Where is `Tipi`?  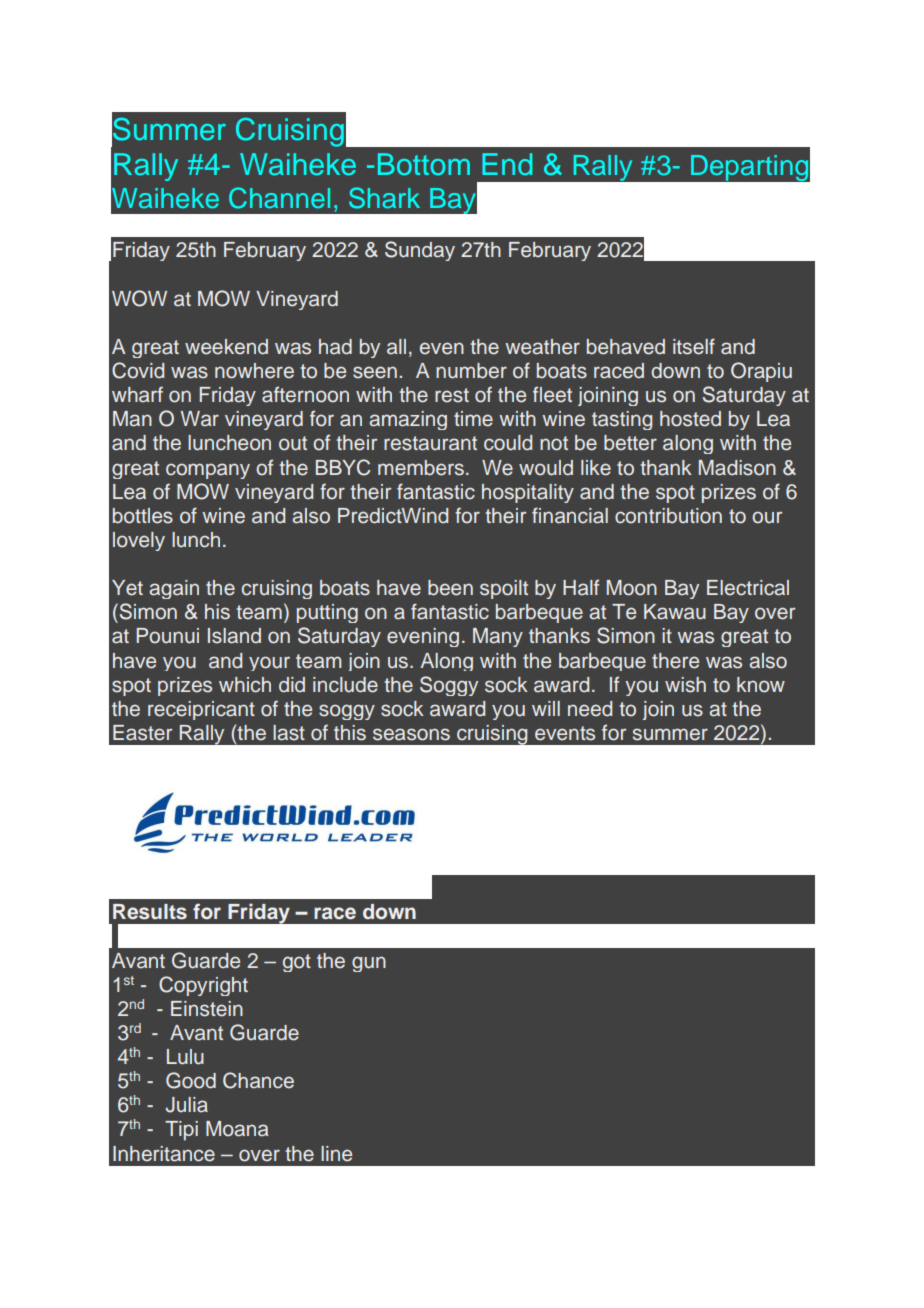
Tipi is located at coordinates (181, 1131).
